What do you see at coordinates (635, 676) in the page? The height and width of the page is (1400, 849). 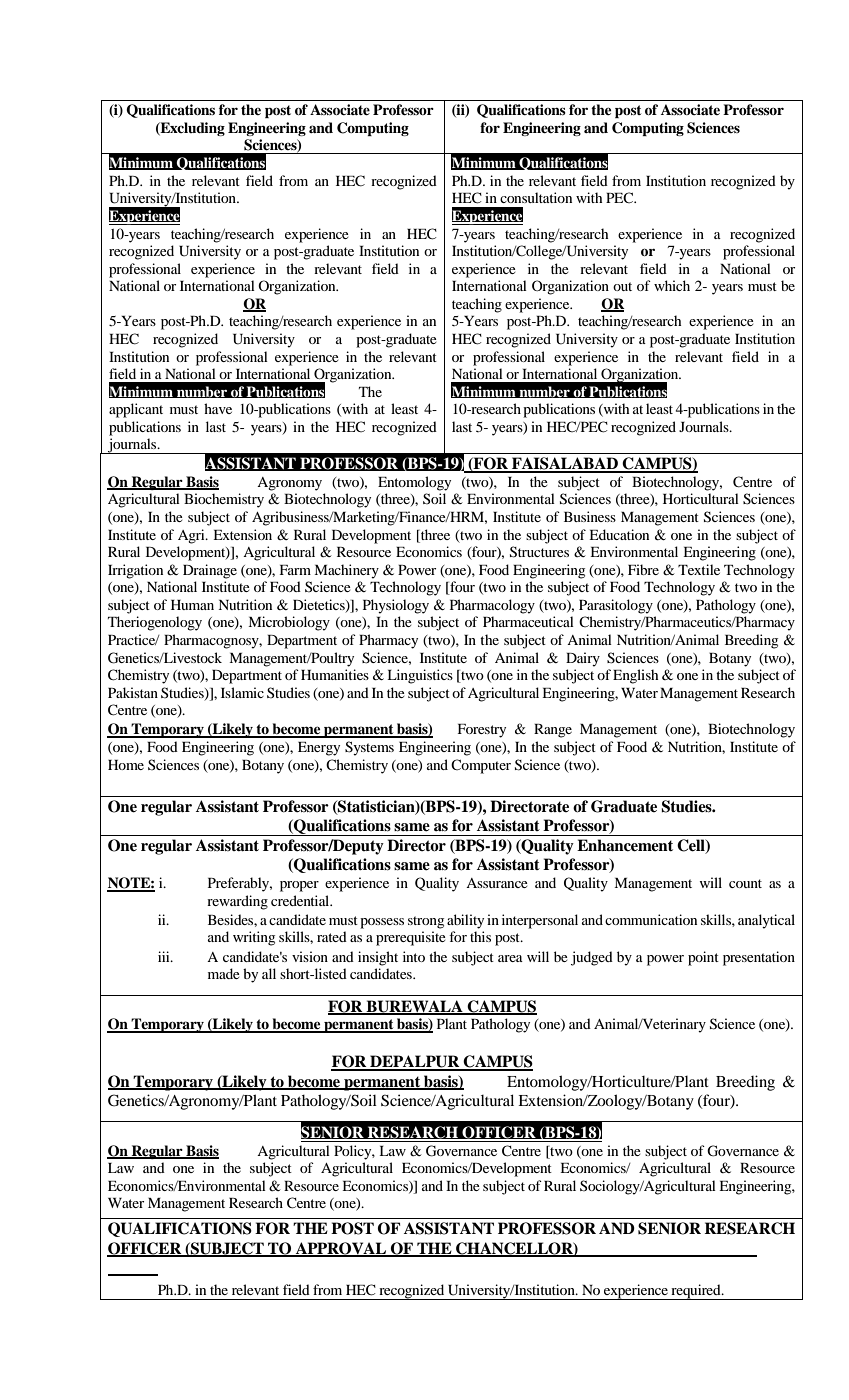 I see `English` at bounding box center [635, 676].
